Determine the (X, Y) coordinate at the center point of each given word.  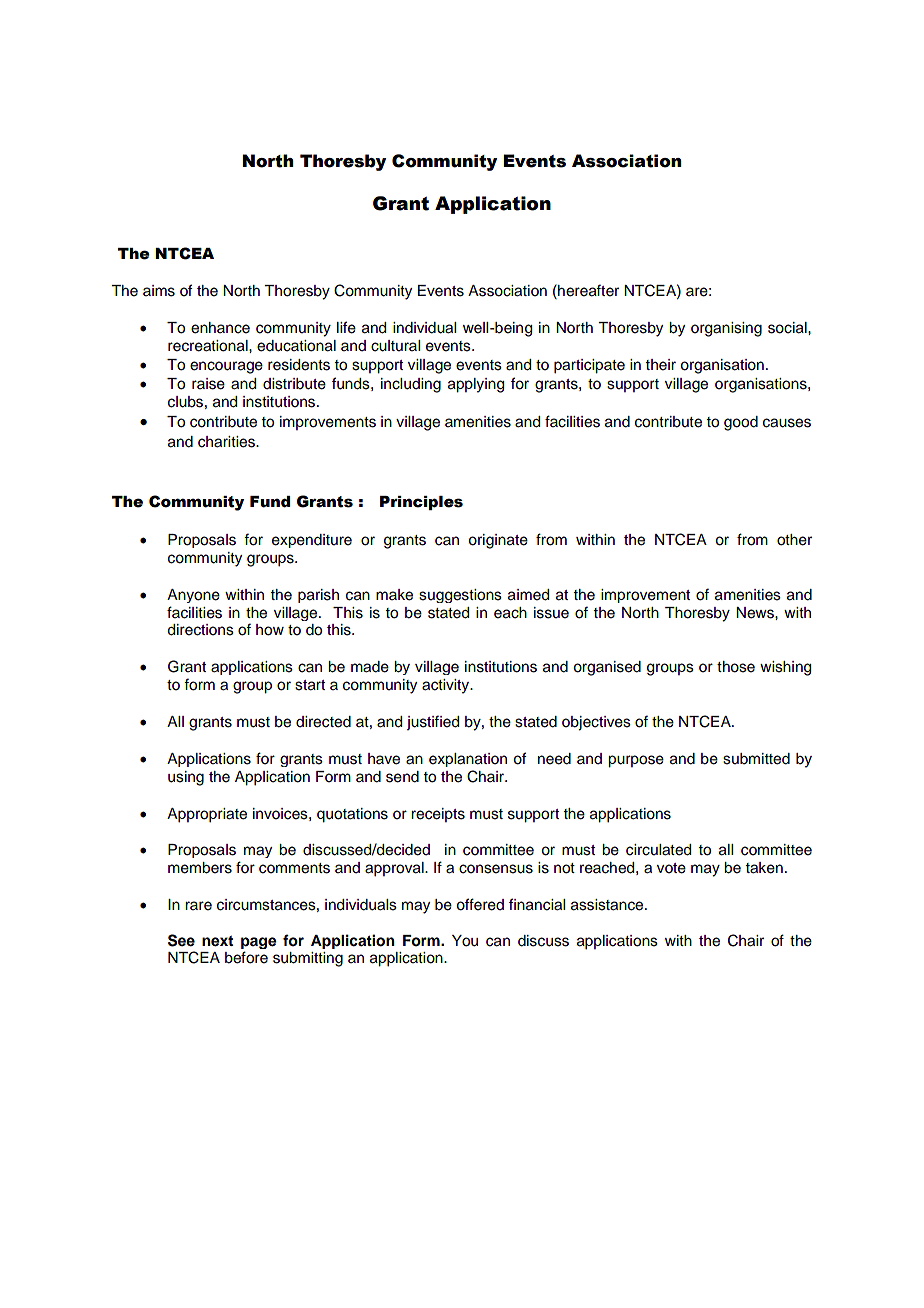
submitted (756, 759)
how (270, 630)
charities (227, 442)
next (217, 941)
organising (726, 329)
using (186, 778)
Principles (421, 503)
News (756, 613)
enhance (220, 328)
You (465, 941)
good (741, 423)
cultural (395, 346)
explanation (468, 760)
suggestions (460, 596)
